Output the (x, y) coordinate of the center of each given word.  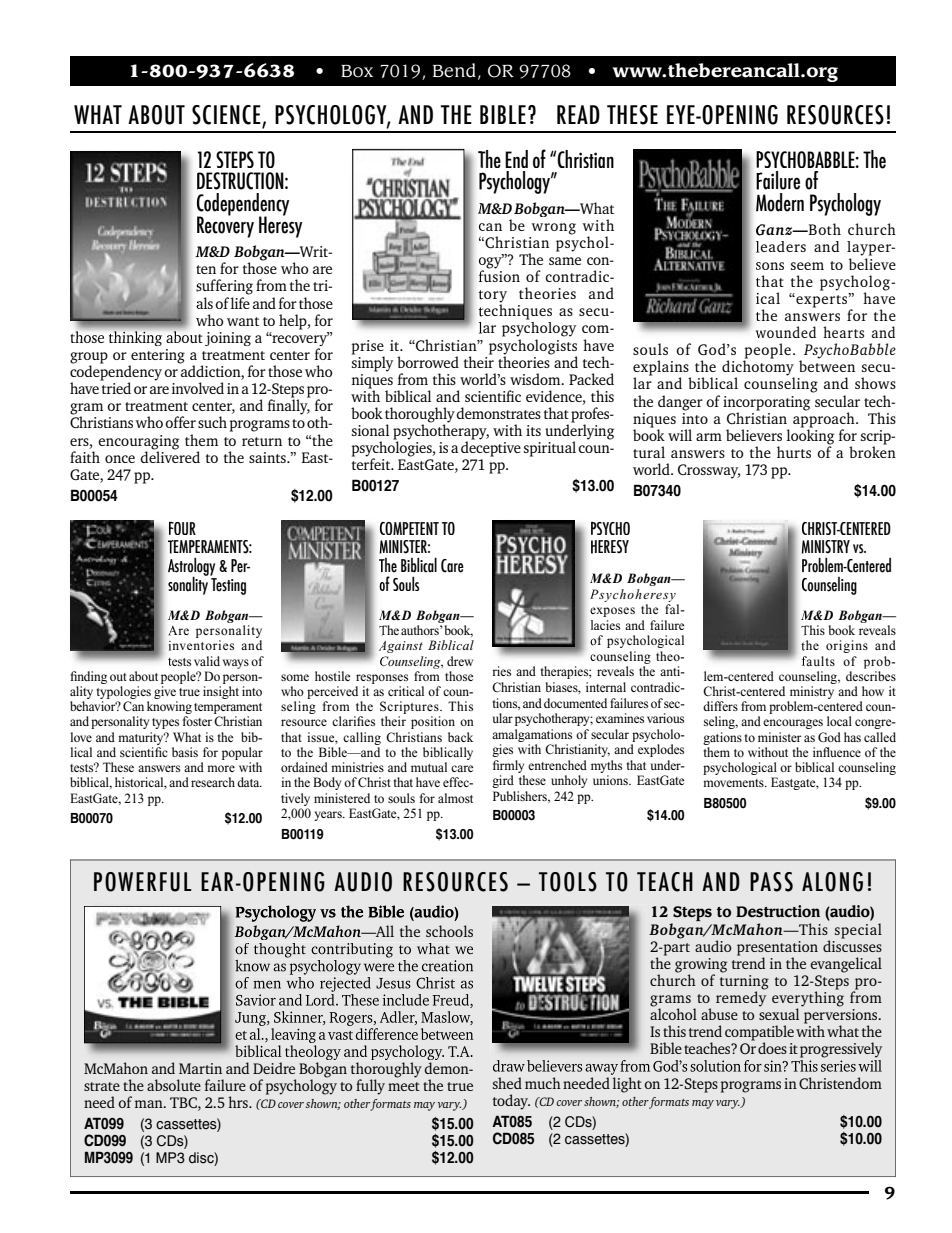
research (213, 782)
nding (92, 677)
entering (157, 357)
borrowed (428, 362)
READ (578, 114)
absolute (174, 1085)
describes (871, 676)
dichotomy (758, 368)
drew (460, 661)
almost (455, 798)
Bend (454, 70)
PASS (771, 882)
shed (507, 1083)
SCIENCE (227, 116)
